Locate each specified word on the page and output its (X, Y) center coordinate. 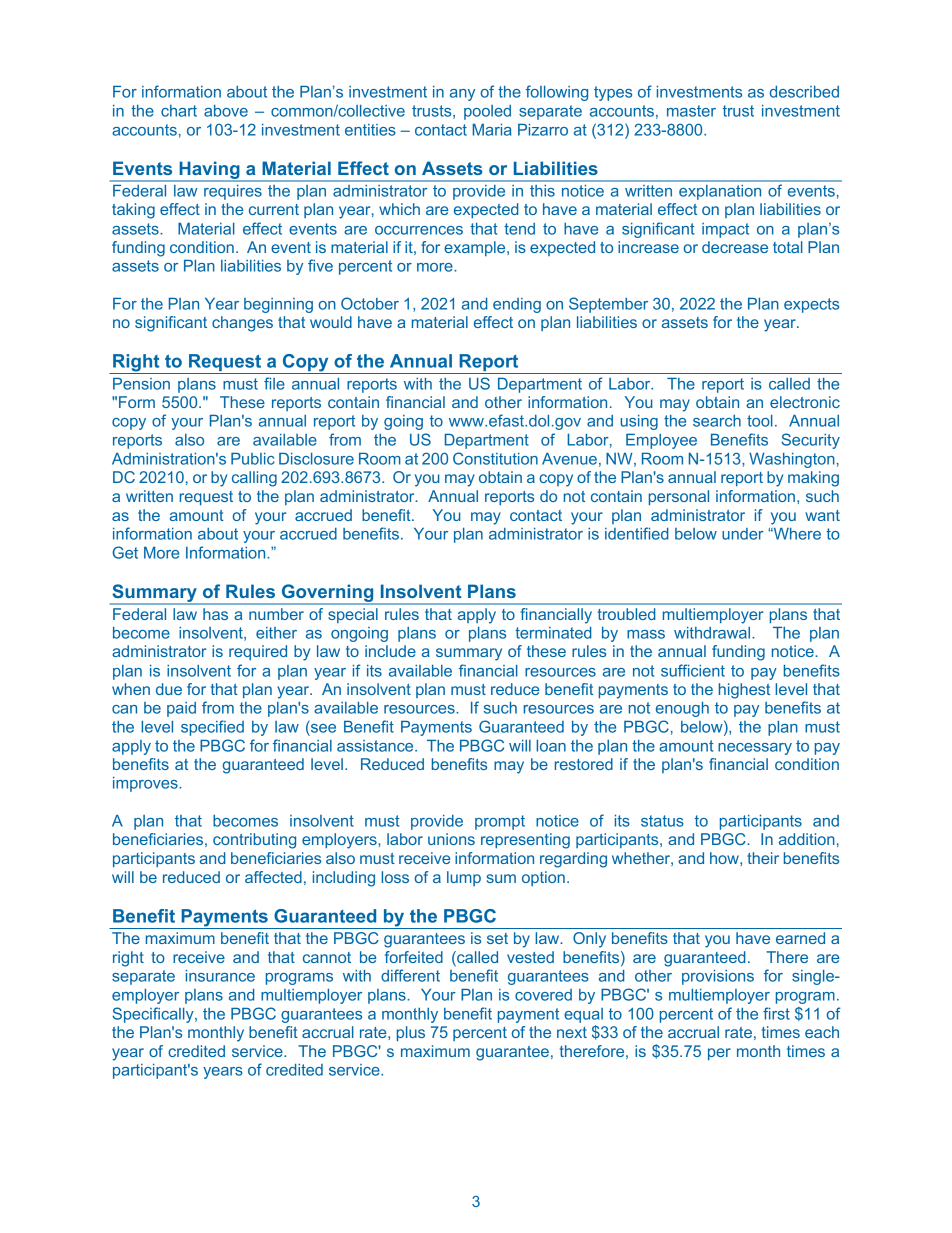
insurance (220, 976)
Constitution (495, 458)
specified (212, 728)
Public (253, 459)
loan (551, 746)
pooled (487, 112)
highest (744, 691)
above (226, 111)
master (691, 111)
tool (760, 421)
